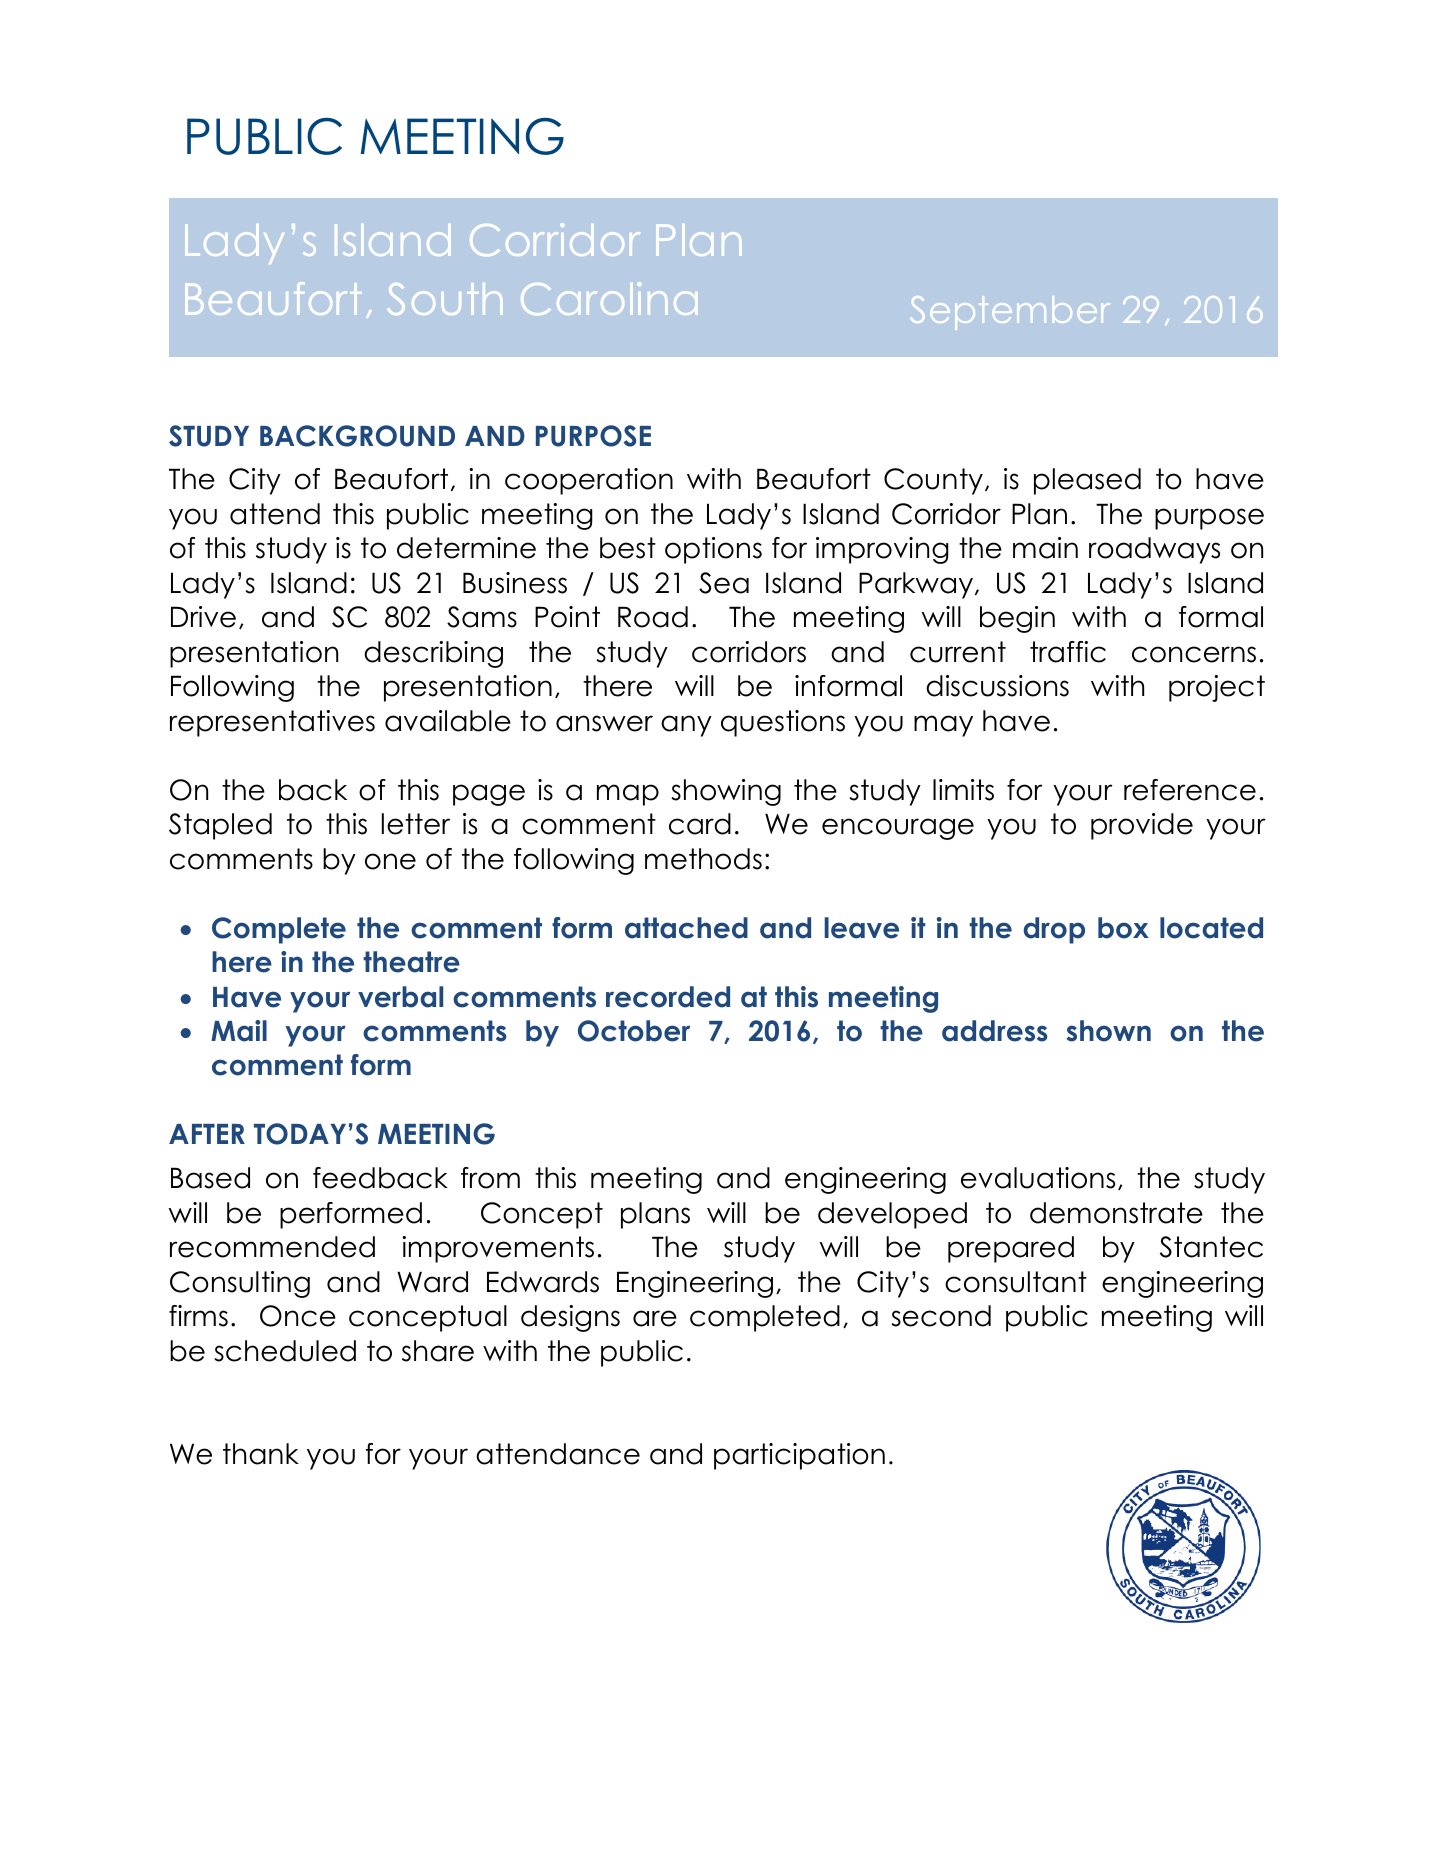  Describe the element at coordinates (445, 299) in the image. I see `South` at that location.
